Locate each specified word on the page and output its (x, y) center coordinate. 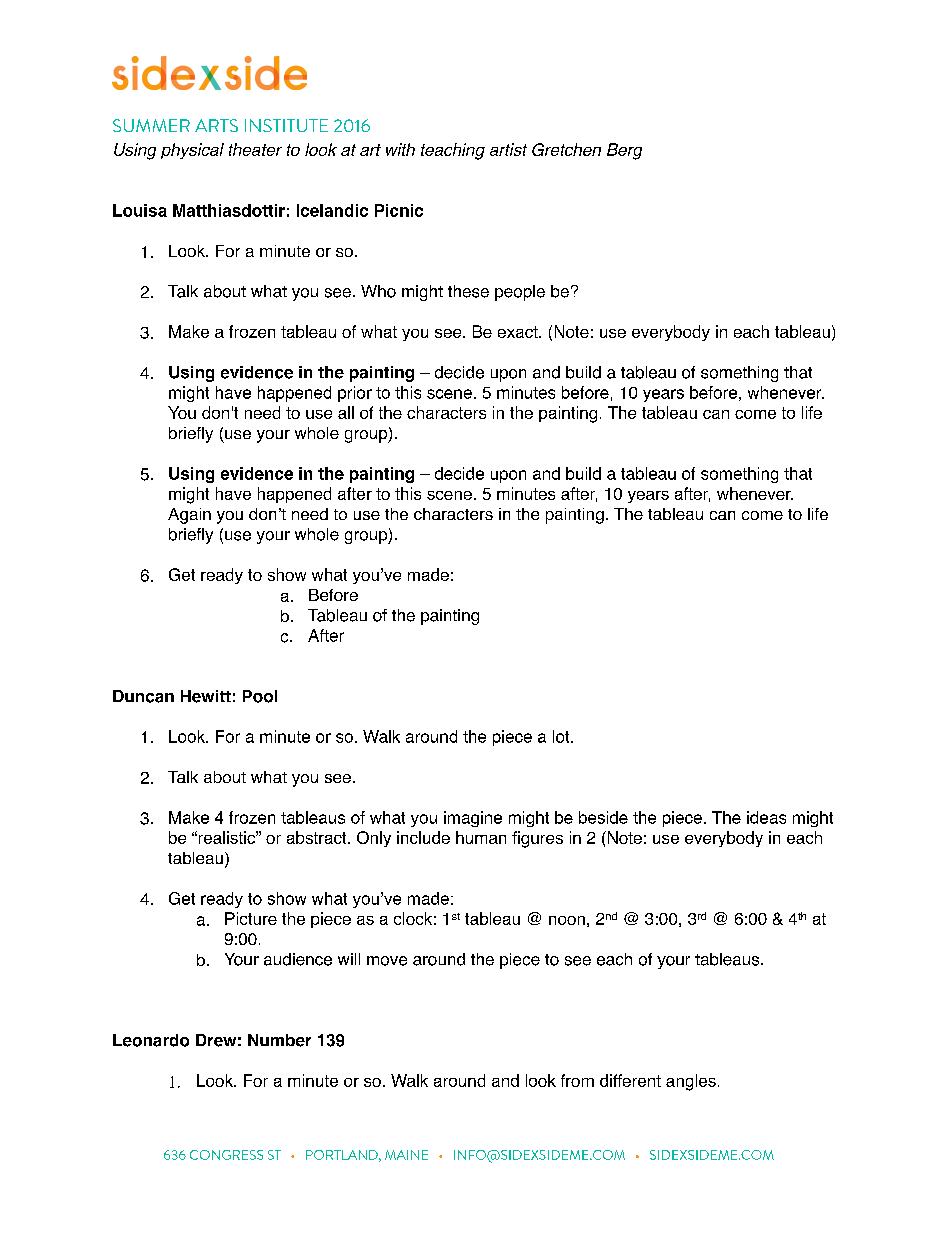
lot (562, 736)
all (346, 412)
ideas (766, 817)
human (481, 837)
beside (603, 817)
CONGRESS (226, 1155)
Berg (624, 151)
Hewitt (206, 696)
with (400, 149)
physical (192, 151)
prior (355, 394)
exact (519, 332)
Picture (251, 918)
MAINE (406, 1155)
